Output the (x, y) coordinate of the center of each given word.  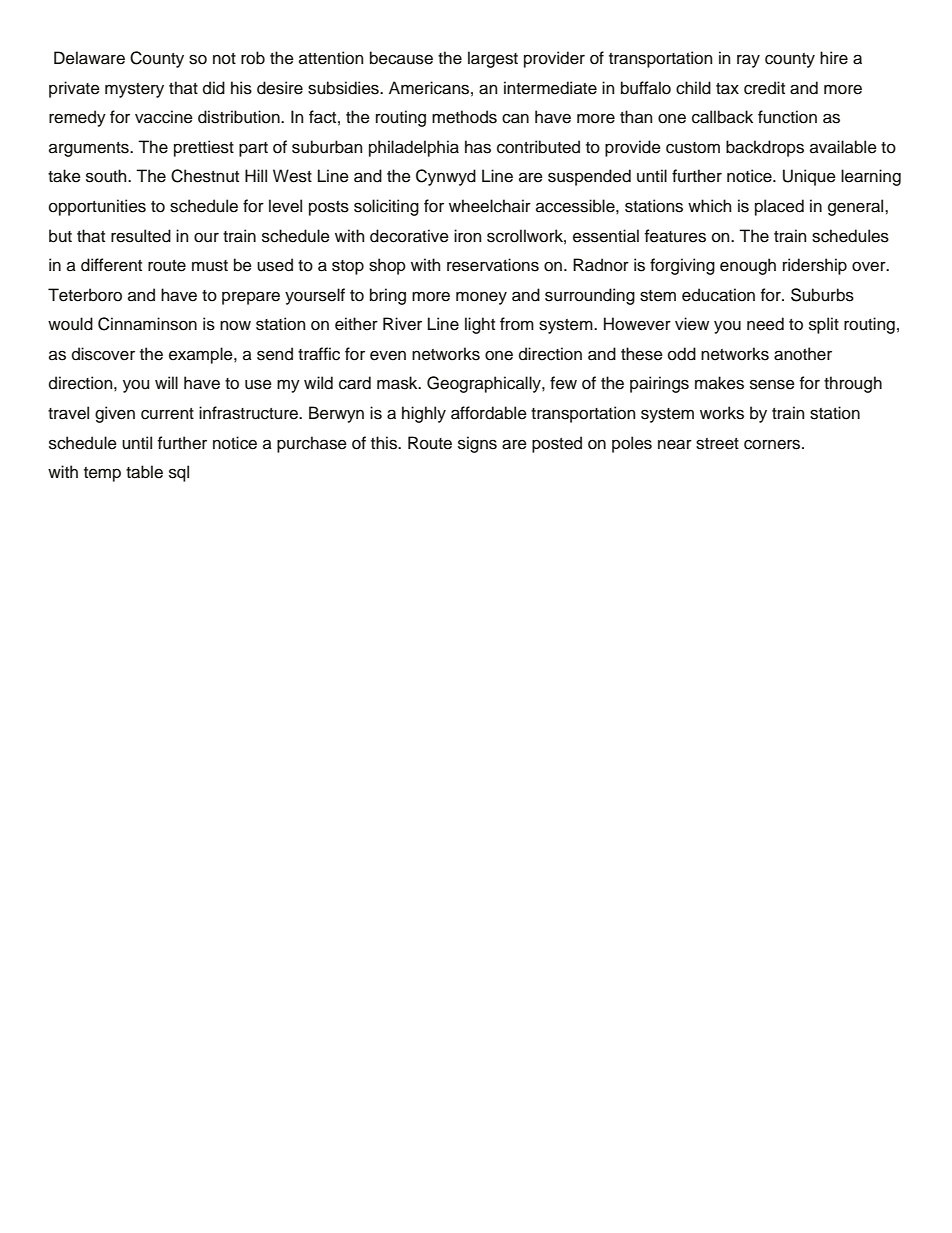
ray (748, 61)
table (144, 472)
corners (773, 444)
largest (493, 59)
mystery (134, 90)
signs (477, 444)
